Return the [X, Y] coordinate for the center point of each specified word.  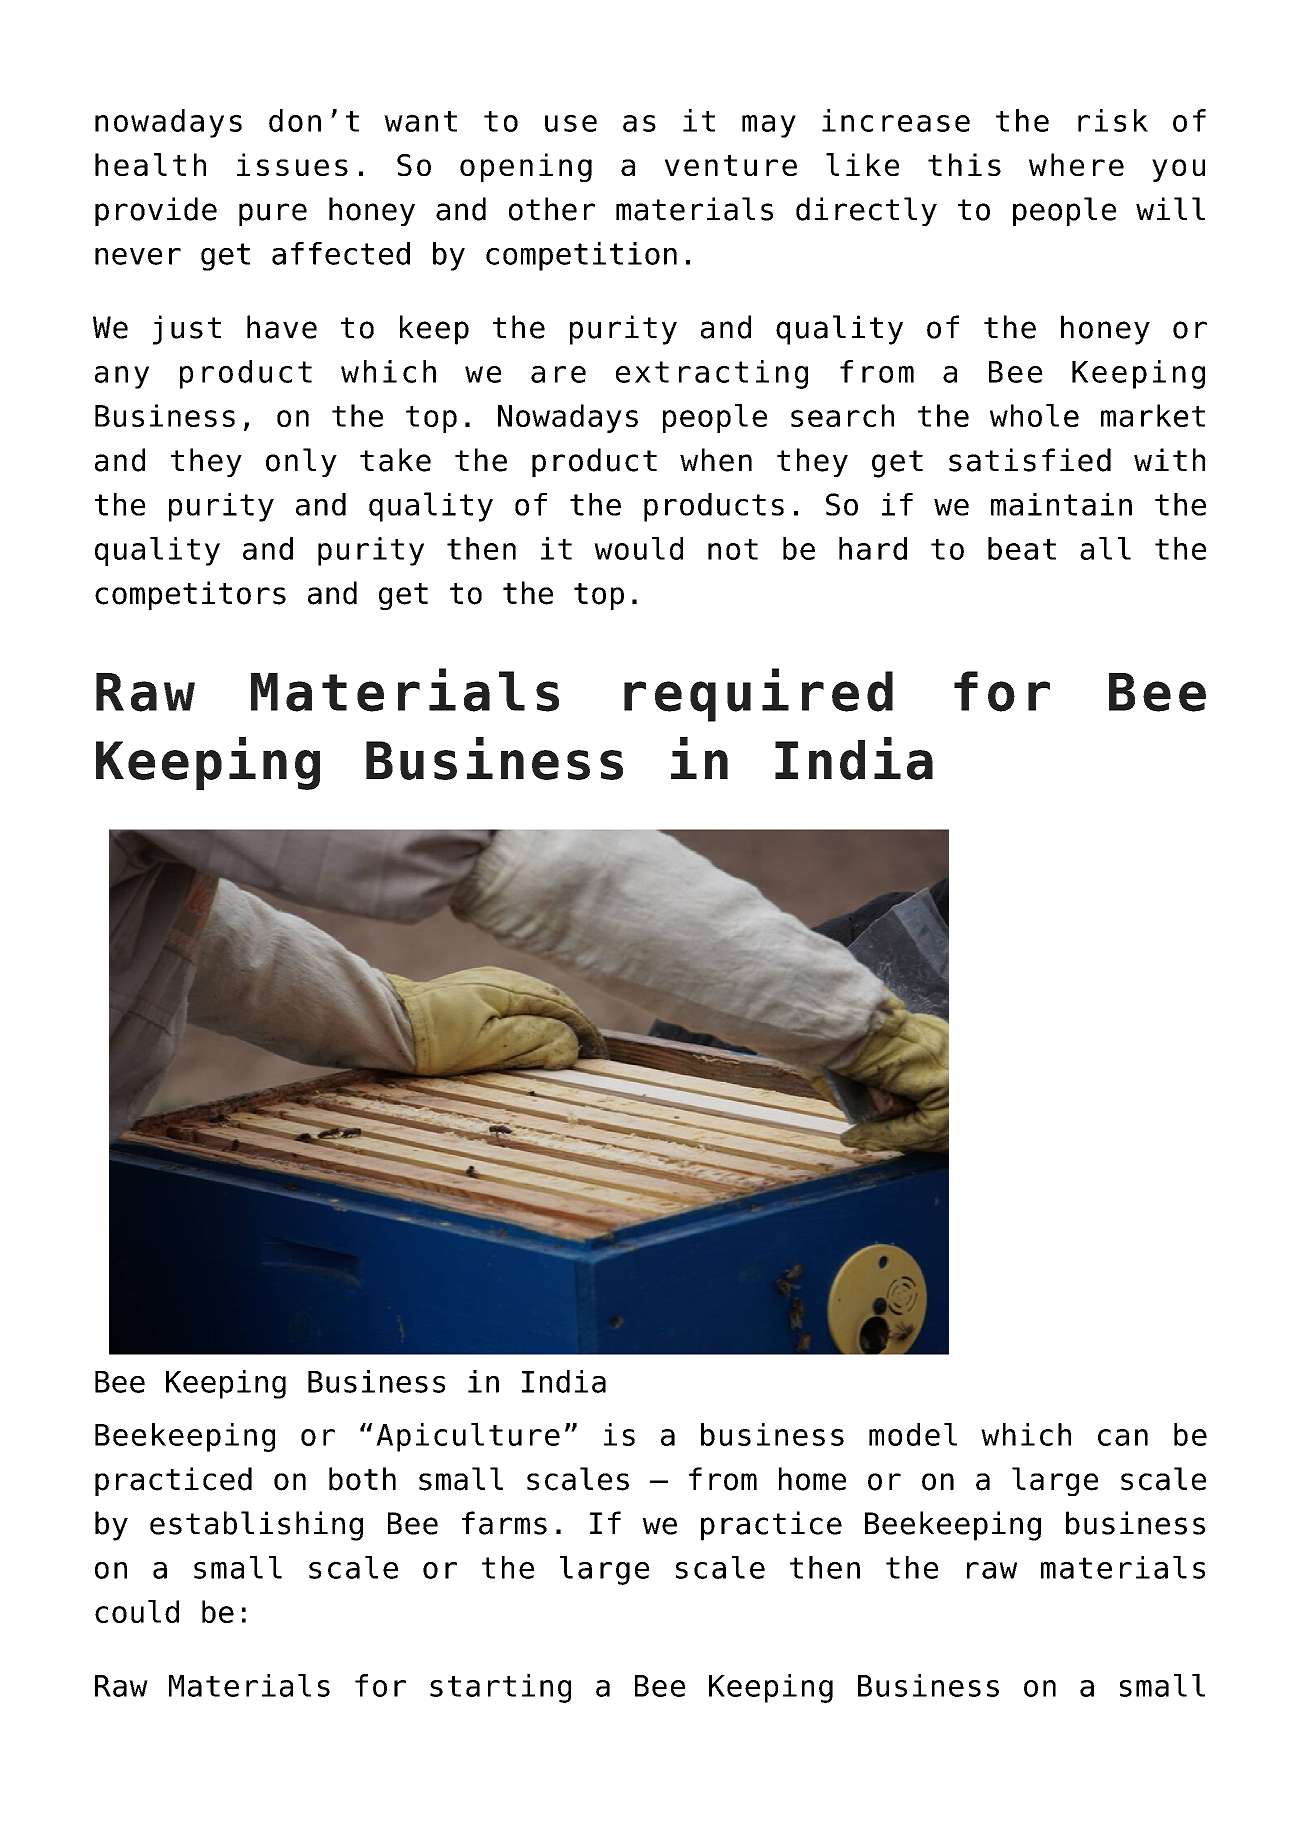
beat [1022, 548]
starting [500, 1688]
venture [731, 165]
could [137, 1611]
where [1076, 164]
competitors [190, 595]
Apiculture [468, 1437]
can [1123, 1437]
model [913, 1434]
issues [292, 164]
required [758, 695]
